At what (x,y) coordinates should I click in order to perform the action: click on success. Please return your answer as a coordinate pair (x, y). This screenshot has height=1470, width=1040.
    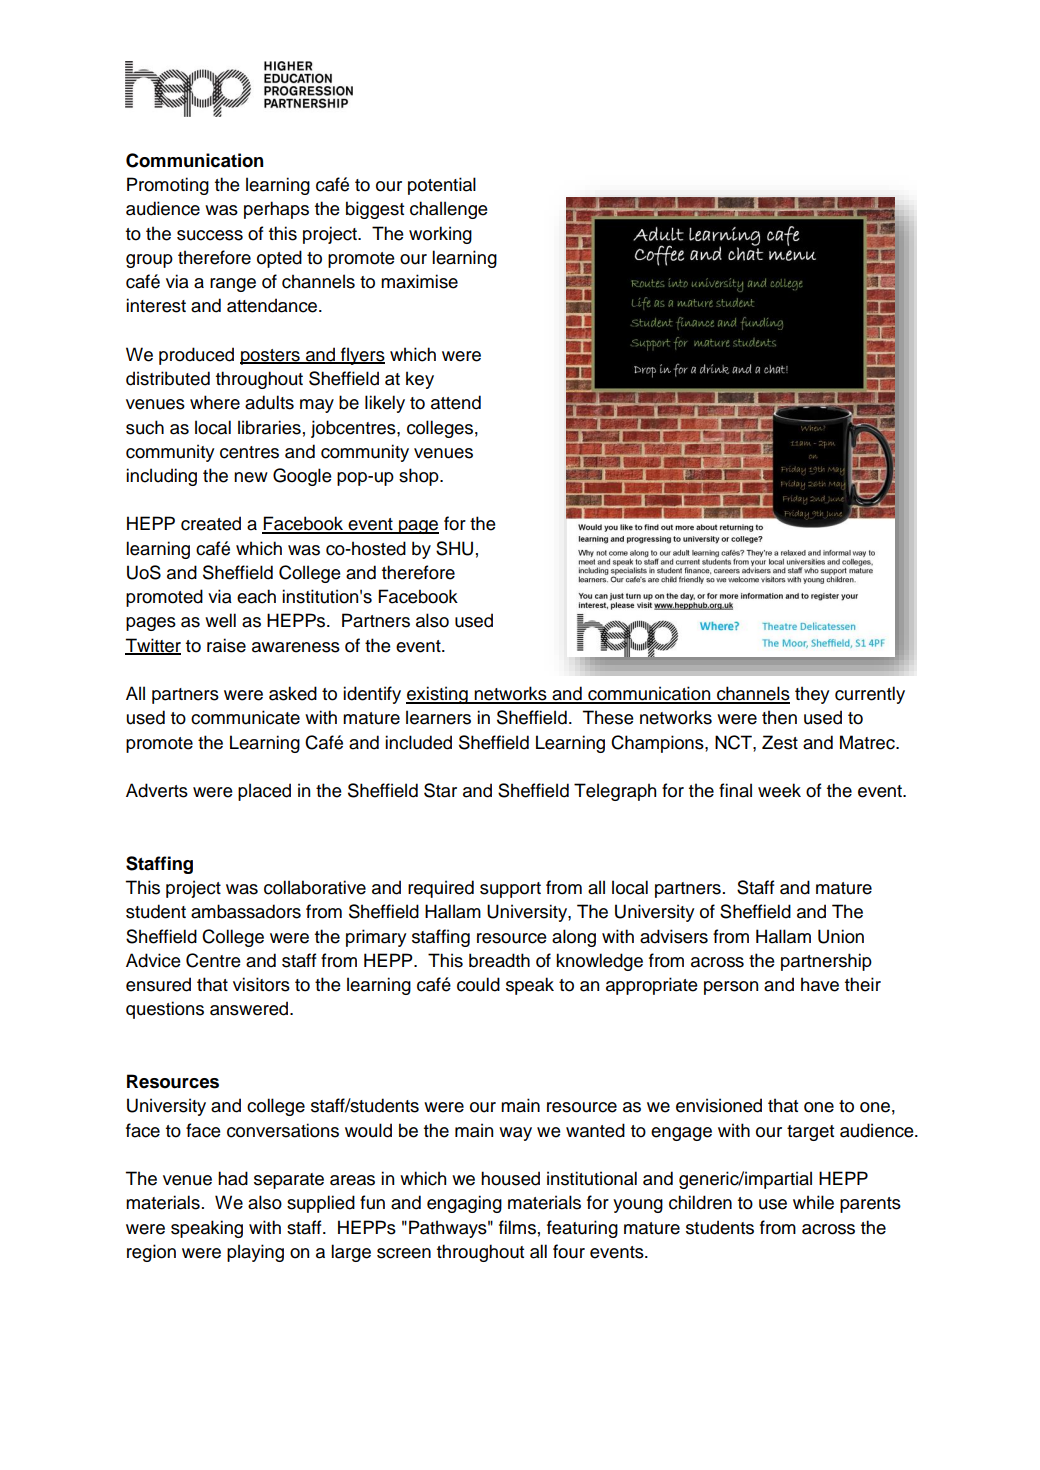
    Looking at the image, I should click on (210, 235).
